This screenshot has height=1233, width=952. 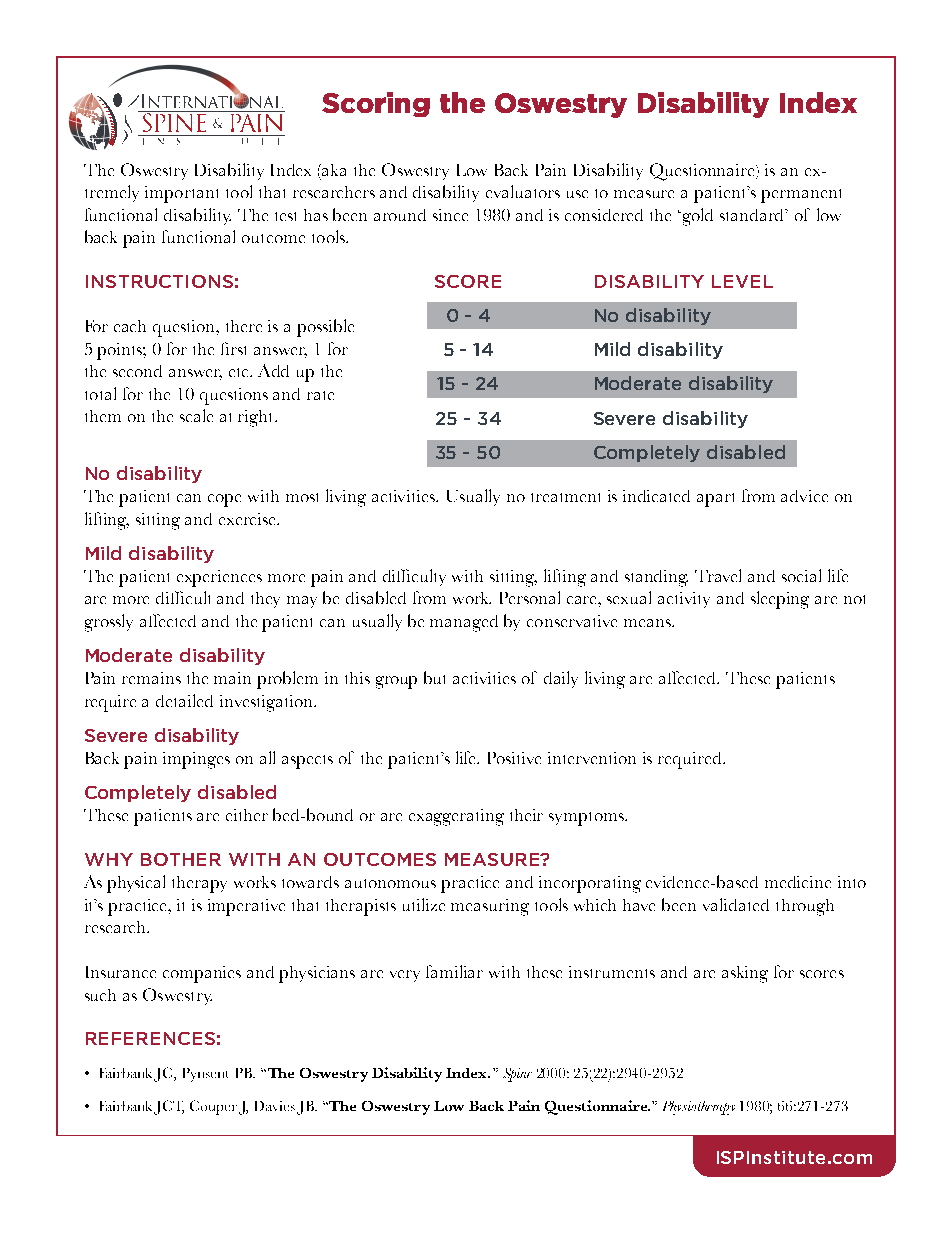 I want to click on BOTHER, so click(x=181, y=859).
